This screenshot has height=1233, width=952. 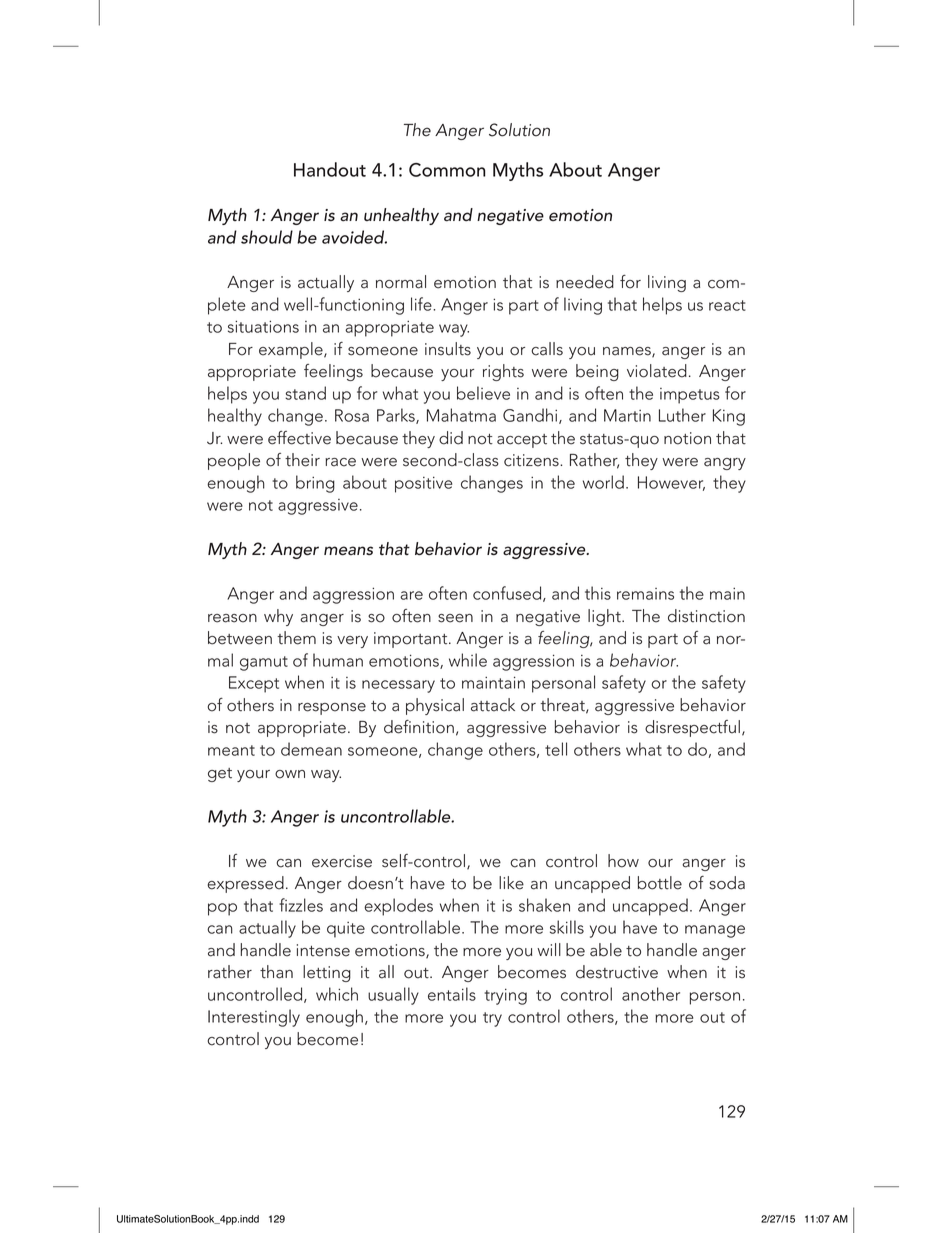 What do you see at coordinates (447, 170) in the screenshot?
I see `Common` at bounding box center [447, 170].
